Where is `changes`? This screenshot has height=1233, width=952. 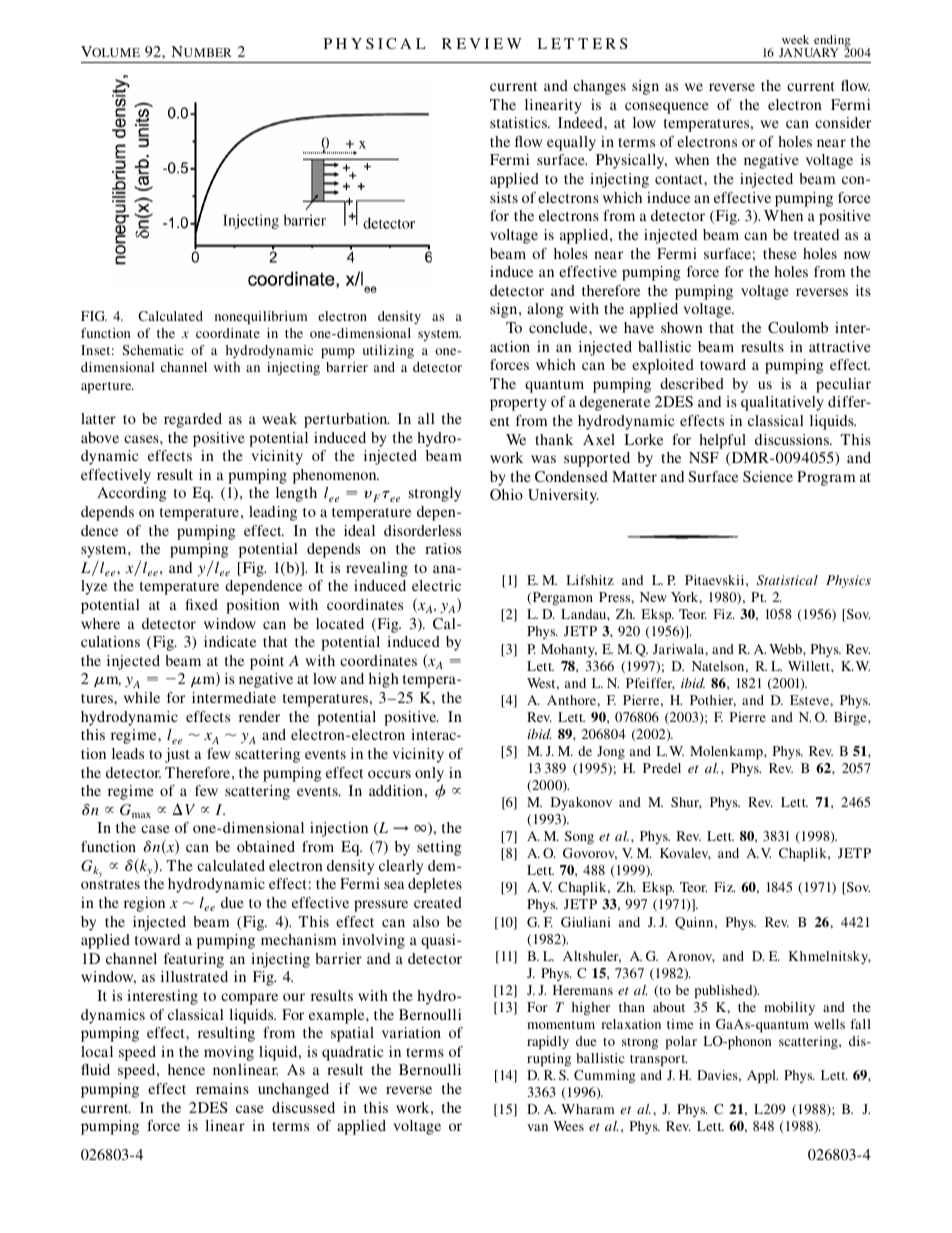 changes is located at coordinates (599, 87).
